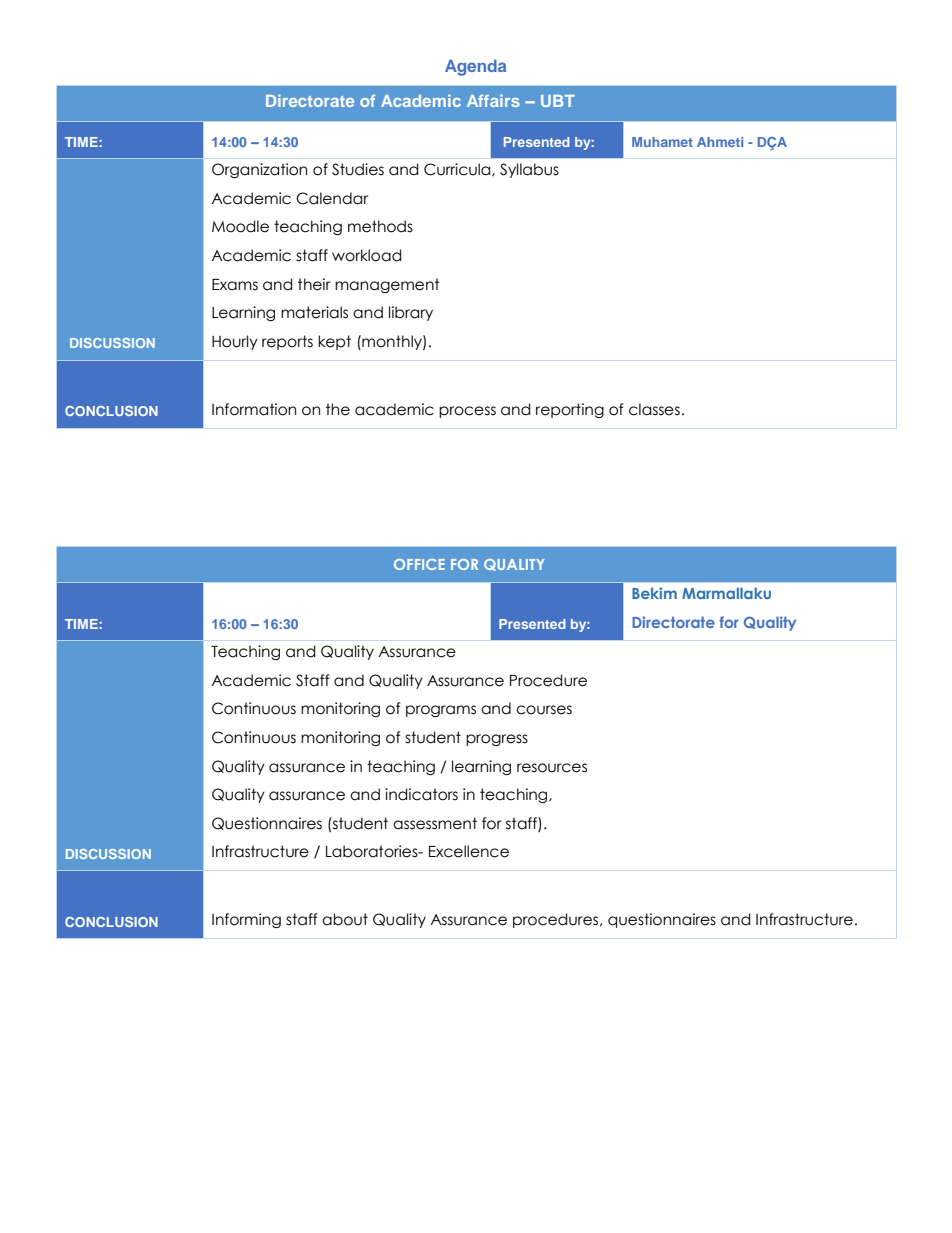  Describe the element at coordinates (529, 170) in the screenshot. I see `Syllabus` at that location.
